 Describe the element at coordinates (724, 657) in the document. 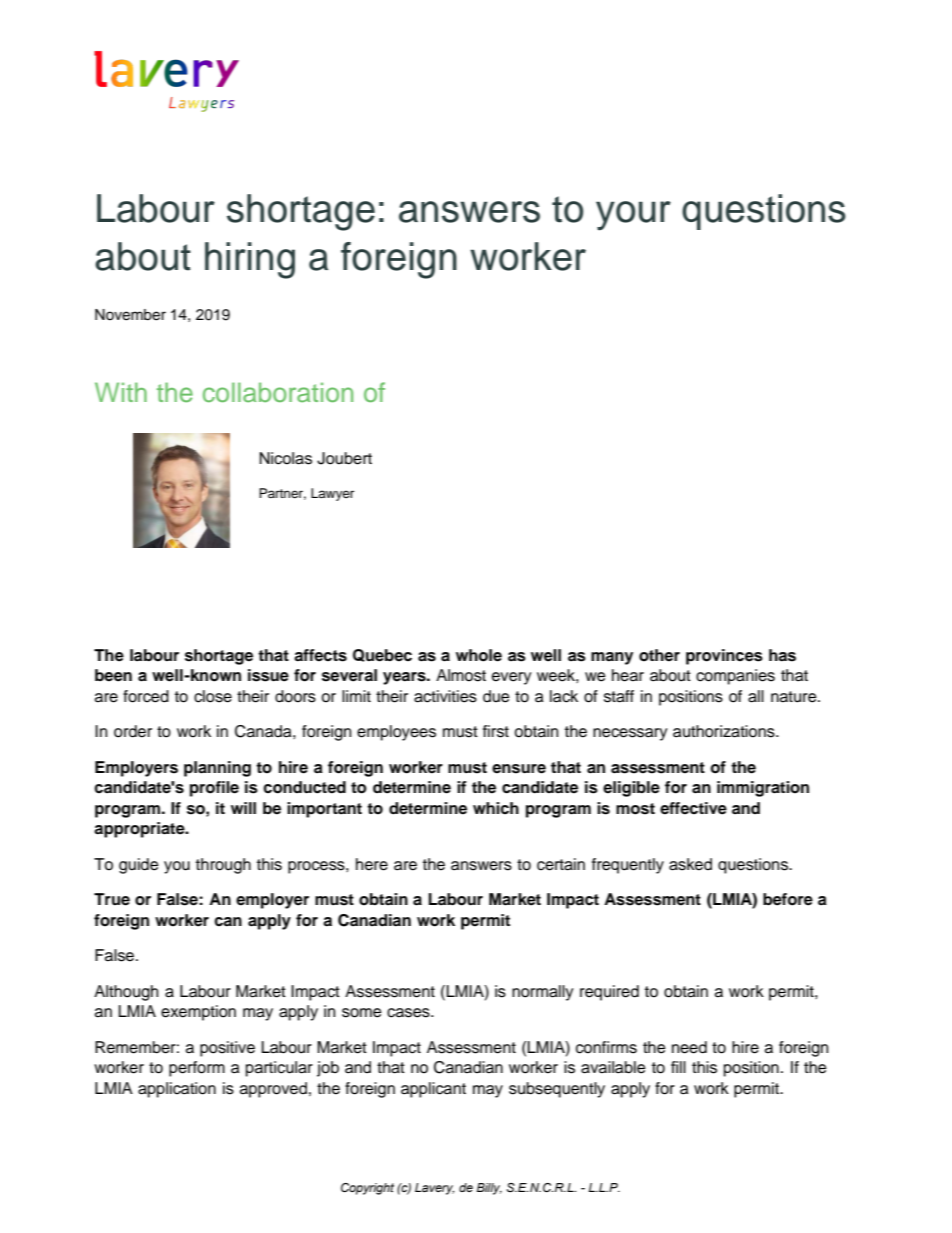

I see `provinces` at that location.
